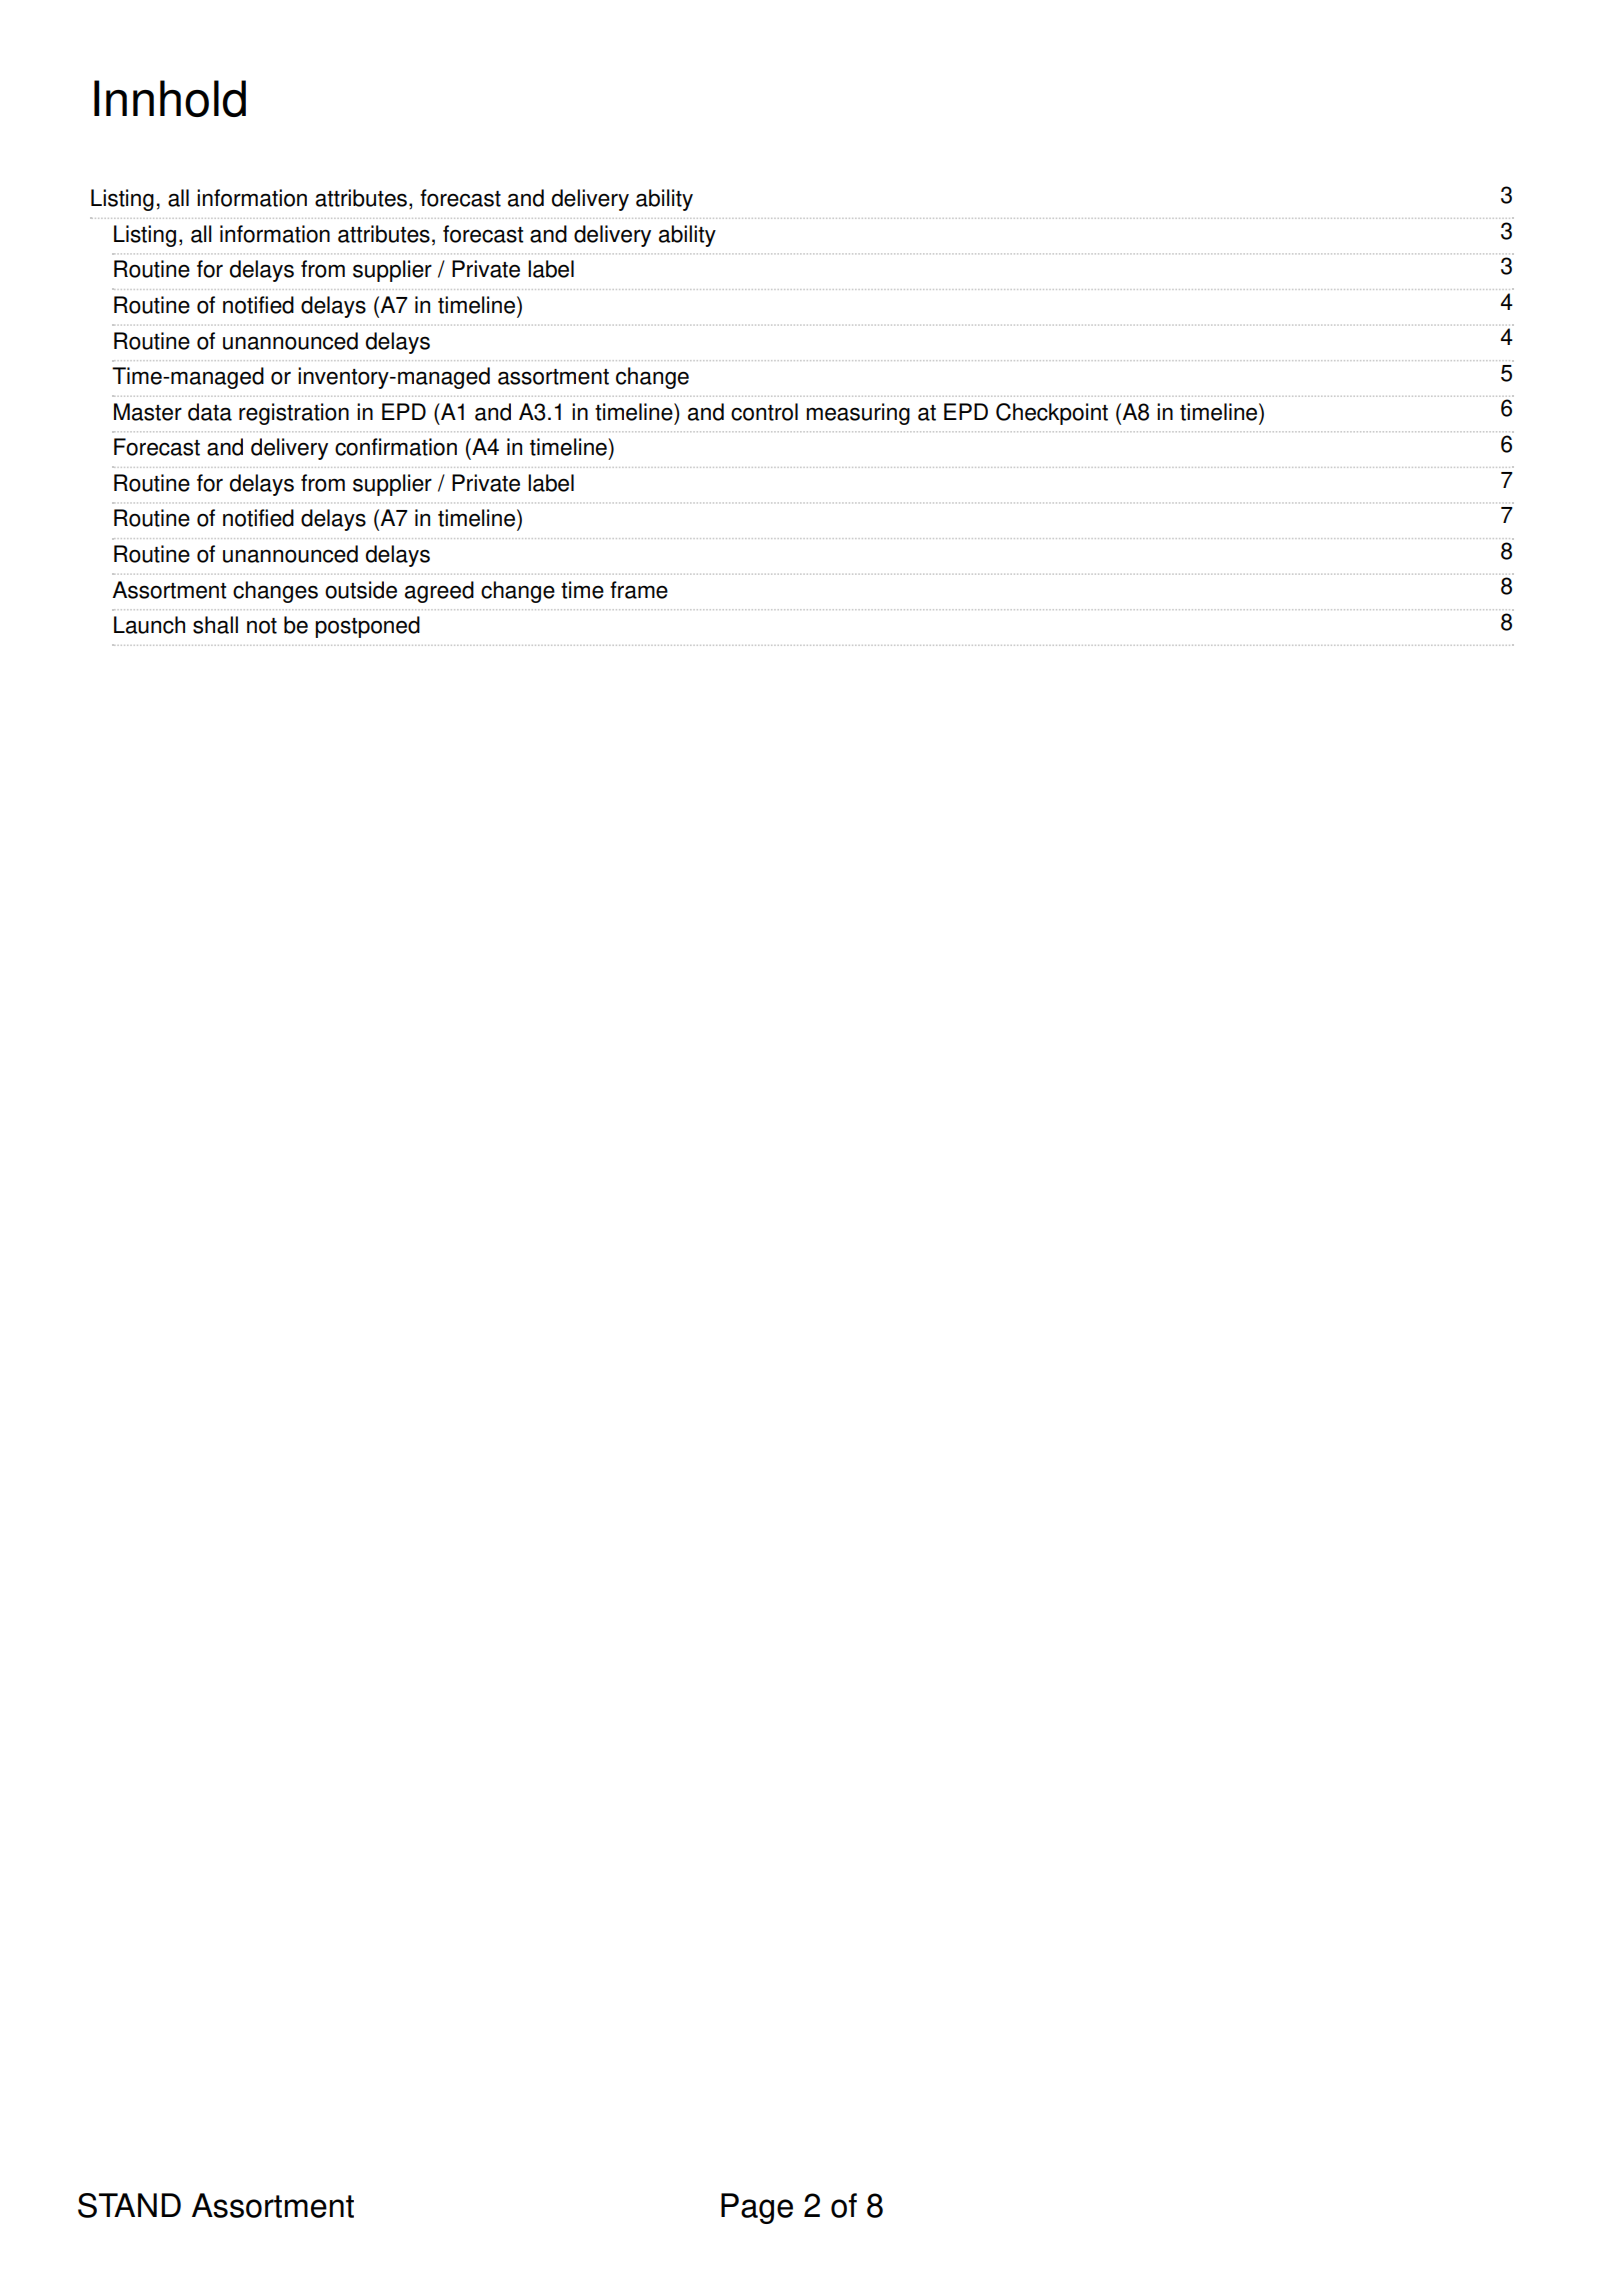  What do you see at coordinates (367, 627) in the page?
I see `postponed` at bounding box center [367, 627].
